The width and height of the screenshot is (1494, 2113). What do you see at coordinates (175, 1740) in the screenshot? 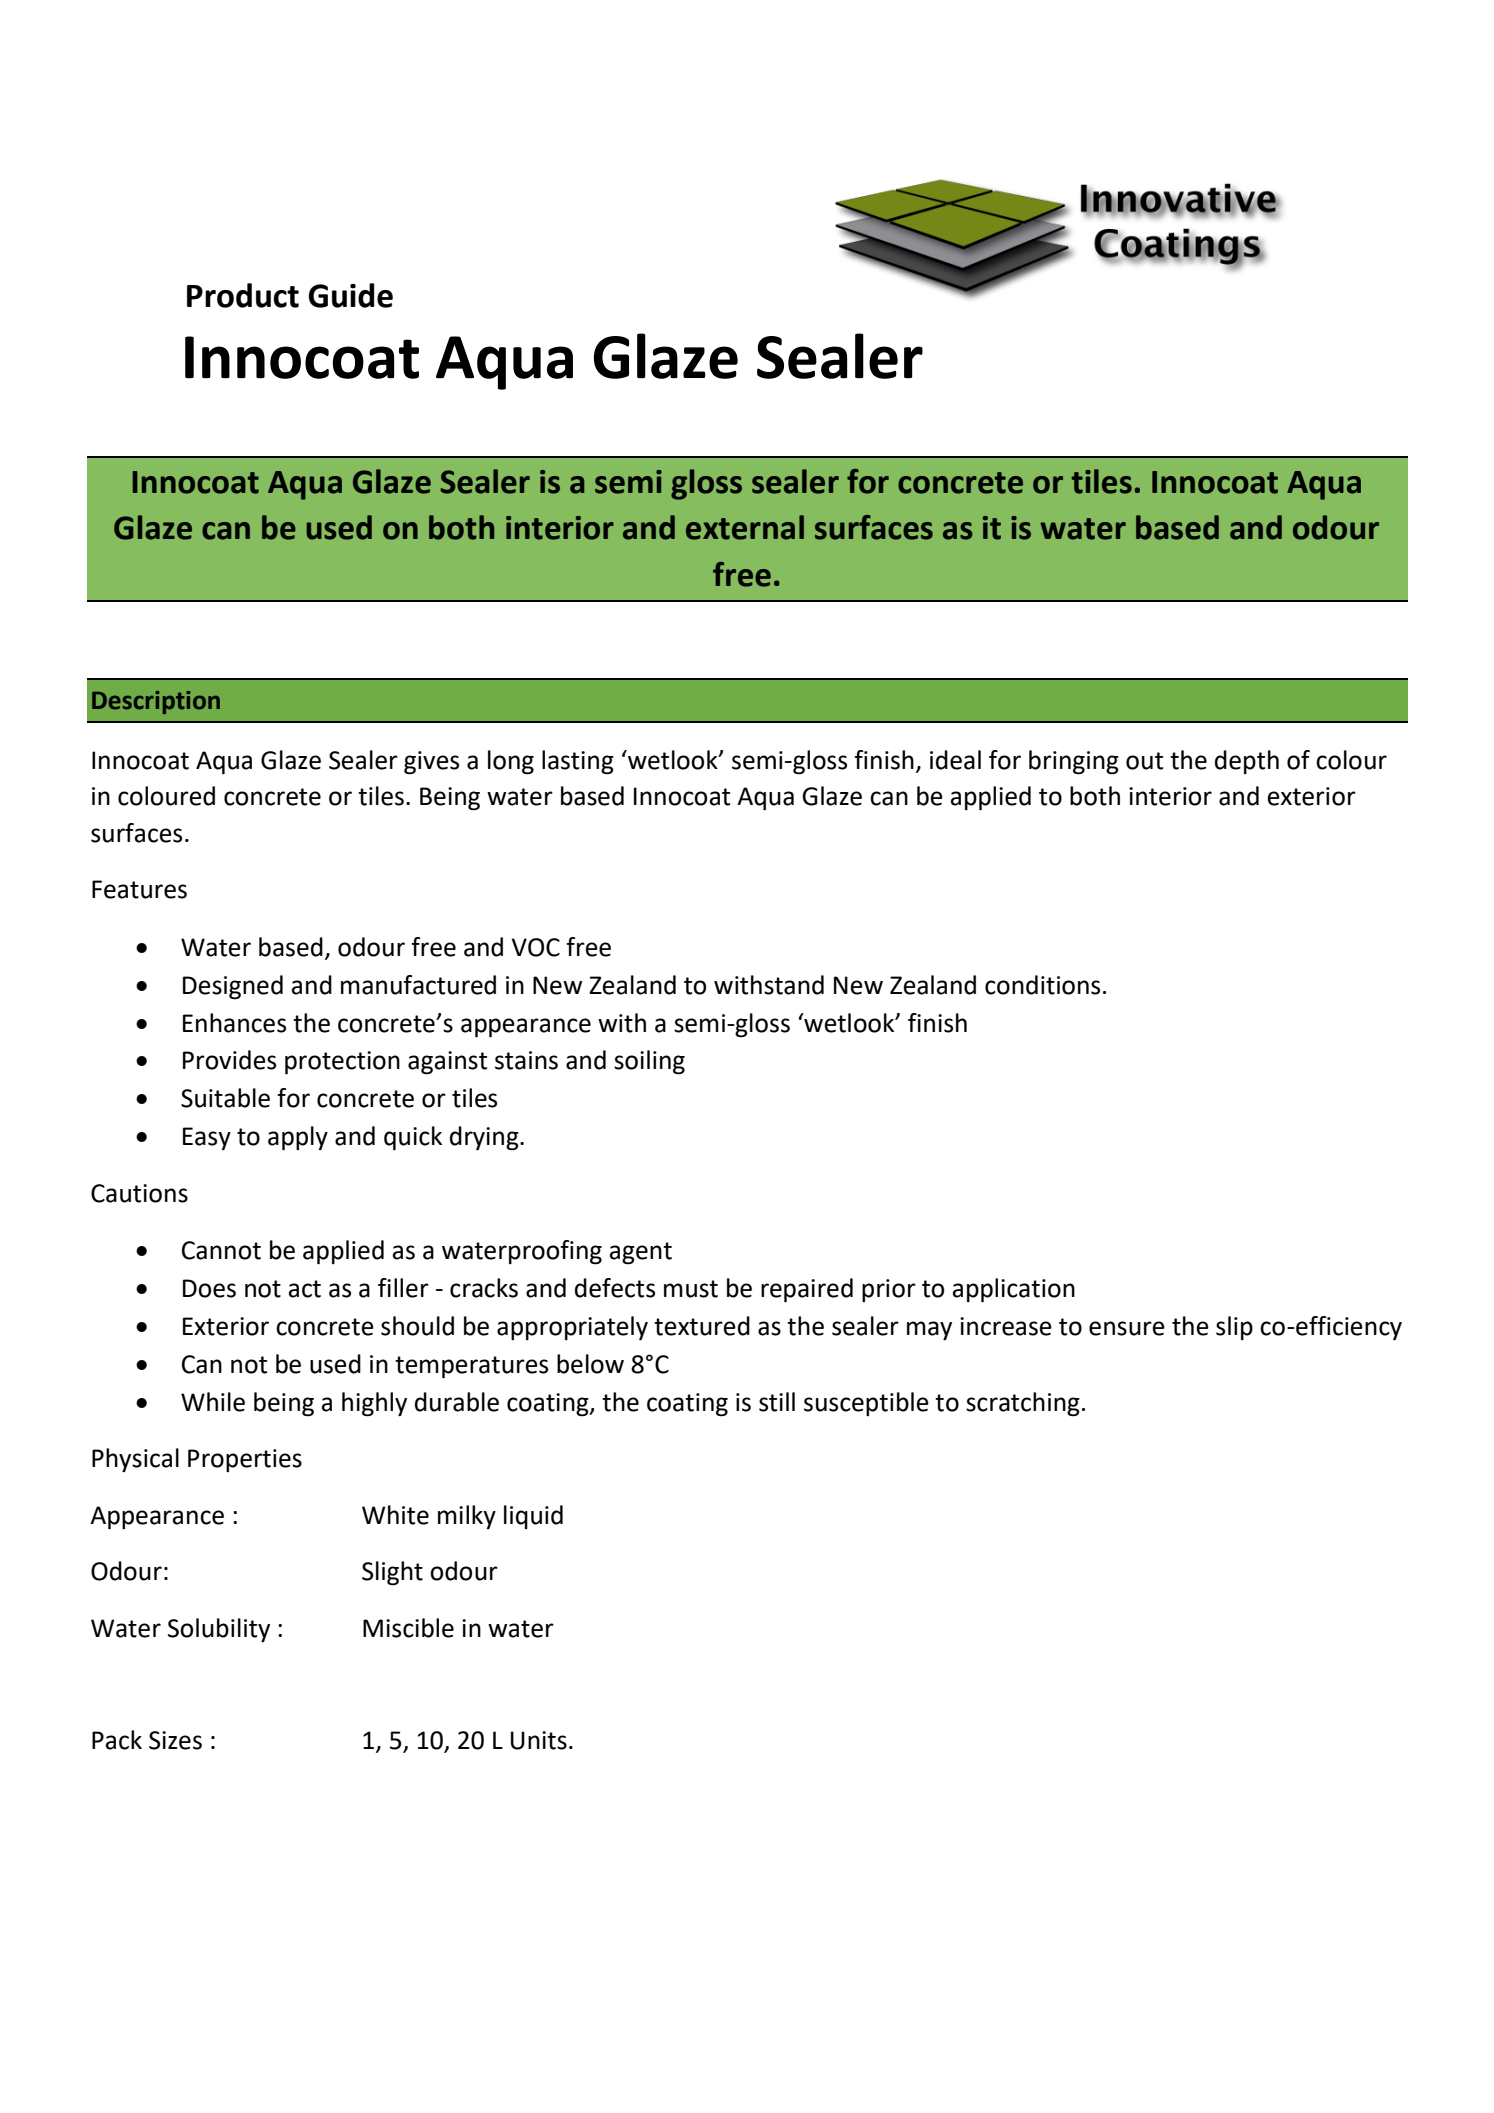
I see `Sizes` at bounding box center [175, 1740].
